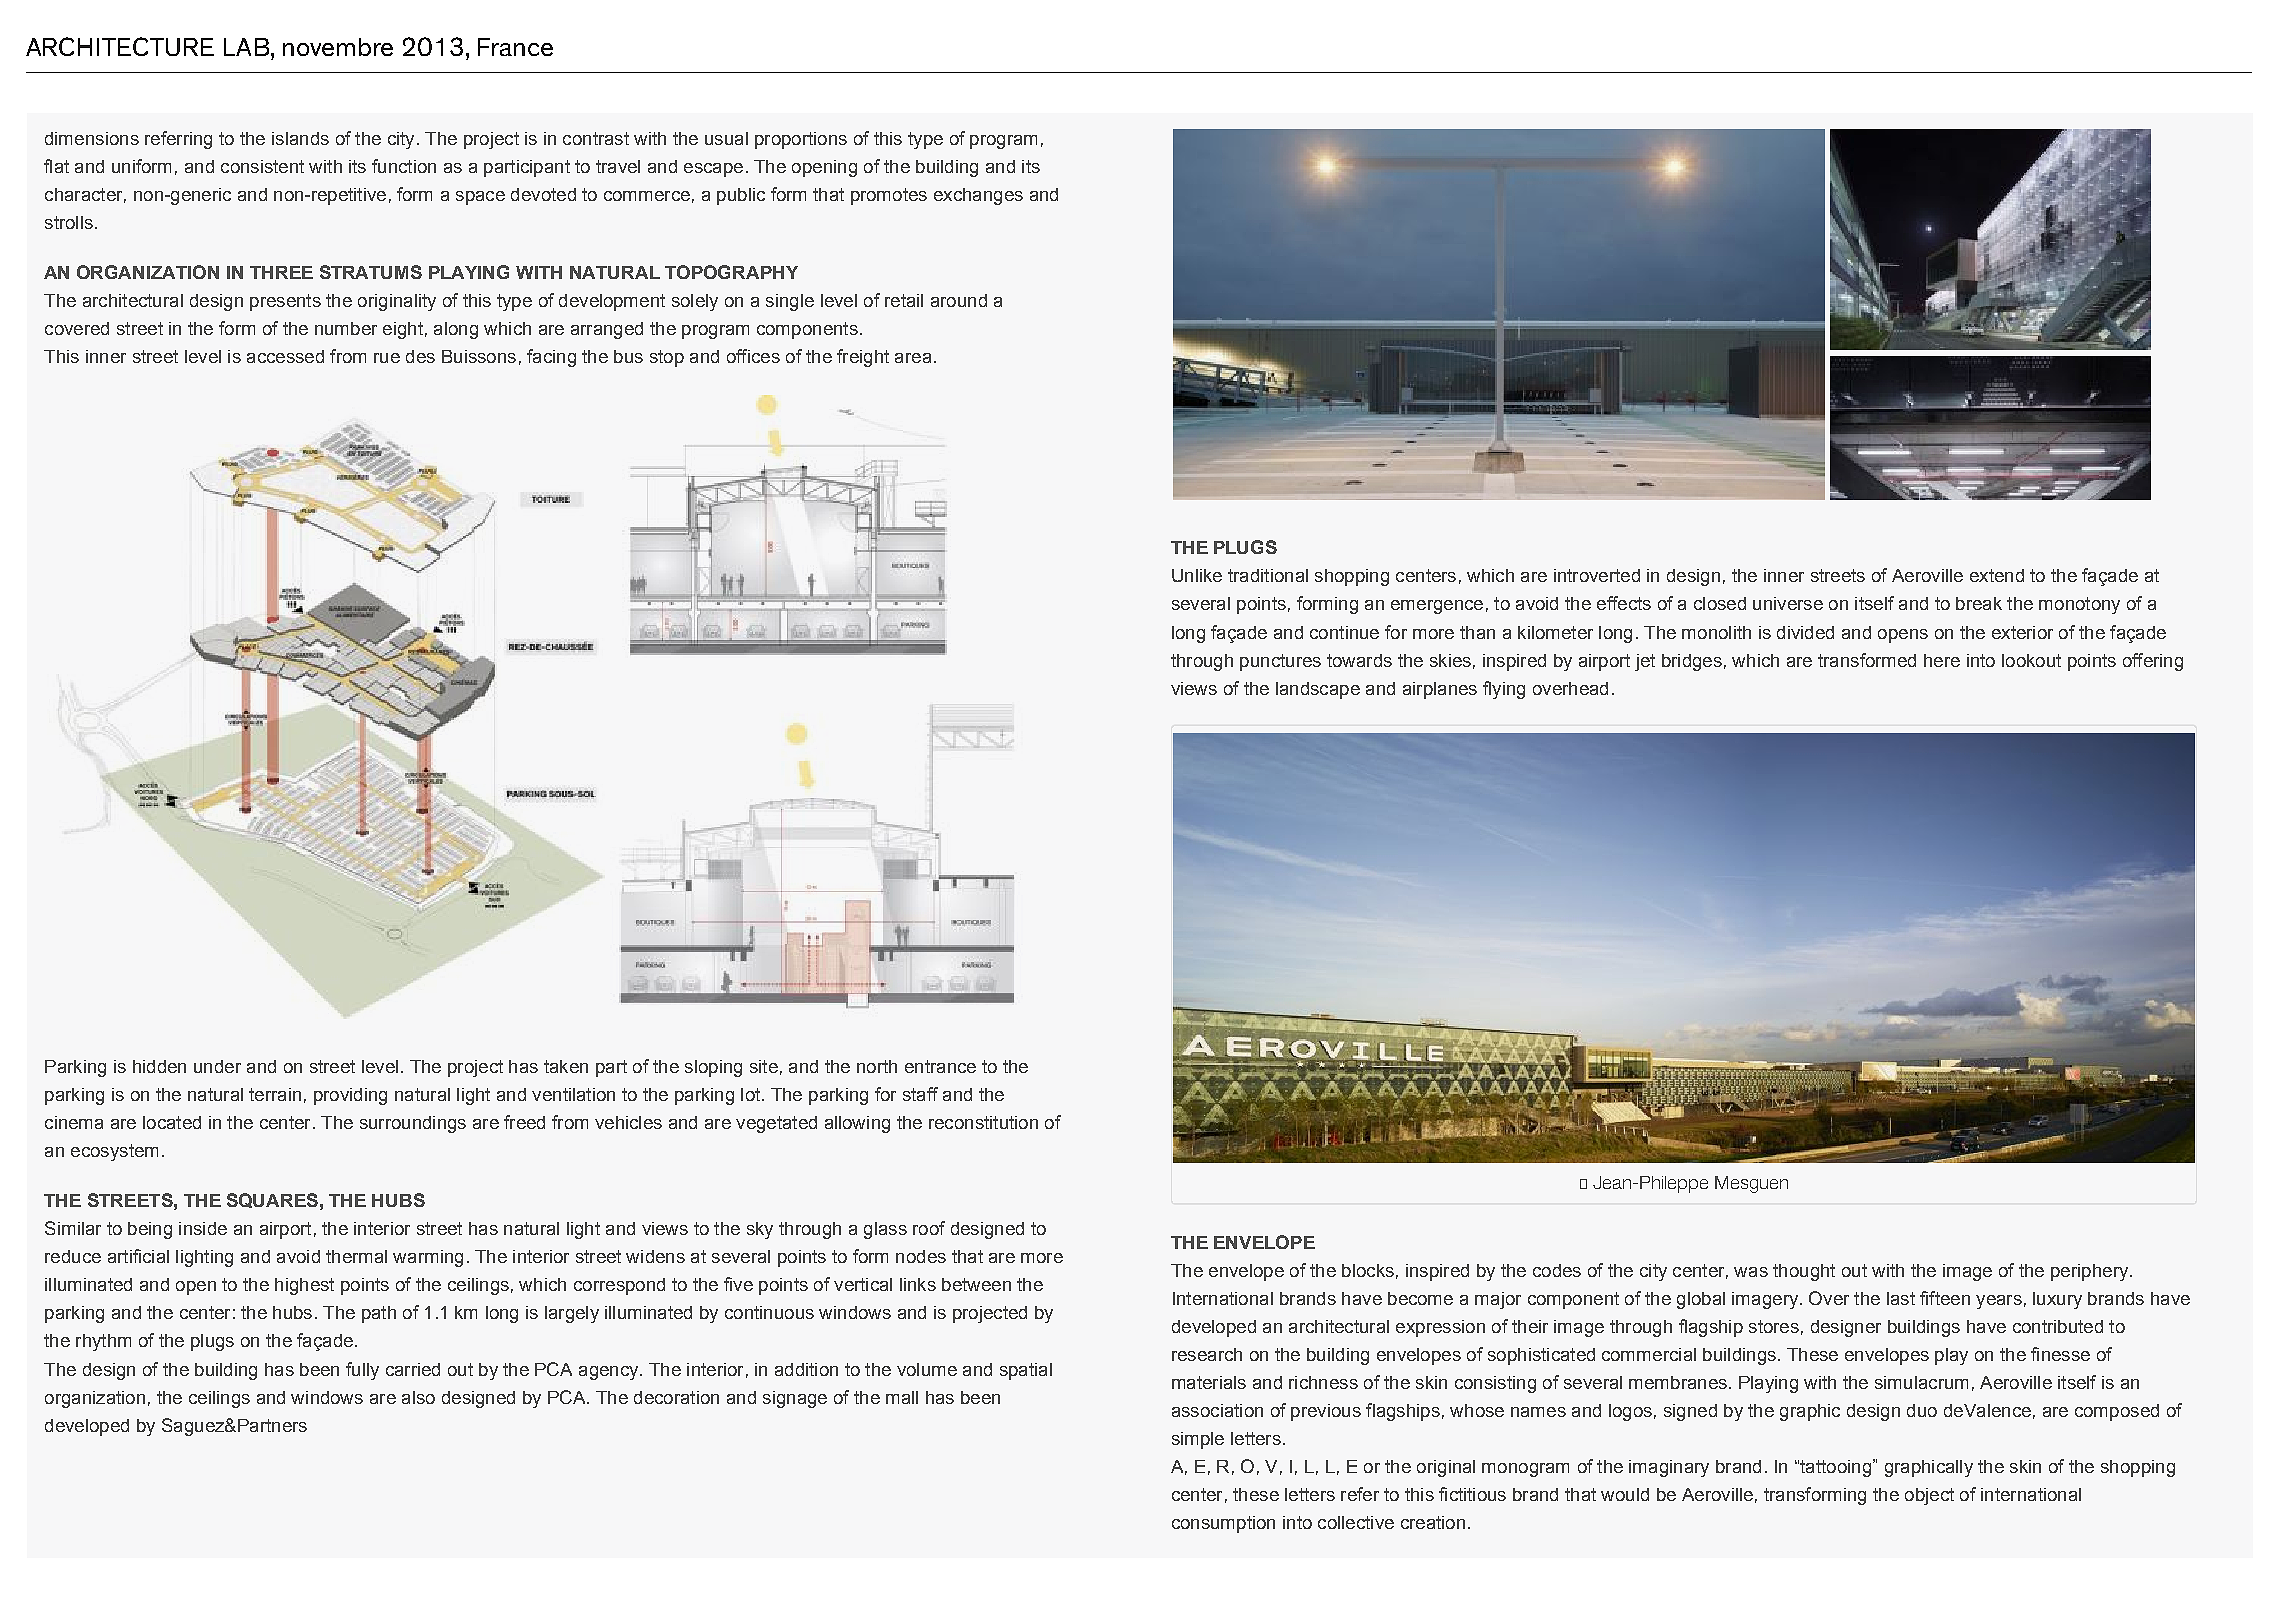  What do you see at coordinates (1318, 690) in the screenshot?
I see `landscape` at bounding box center [1318, 690].
